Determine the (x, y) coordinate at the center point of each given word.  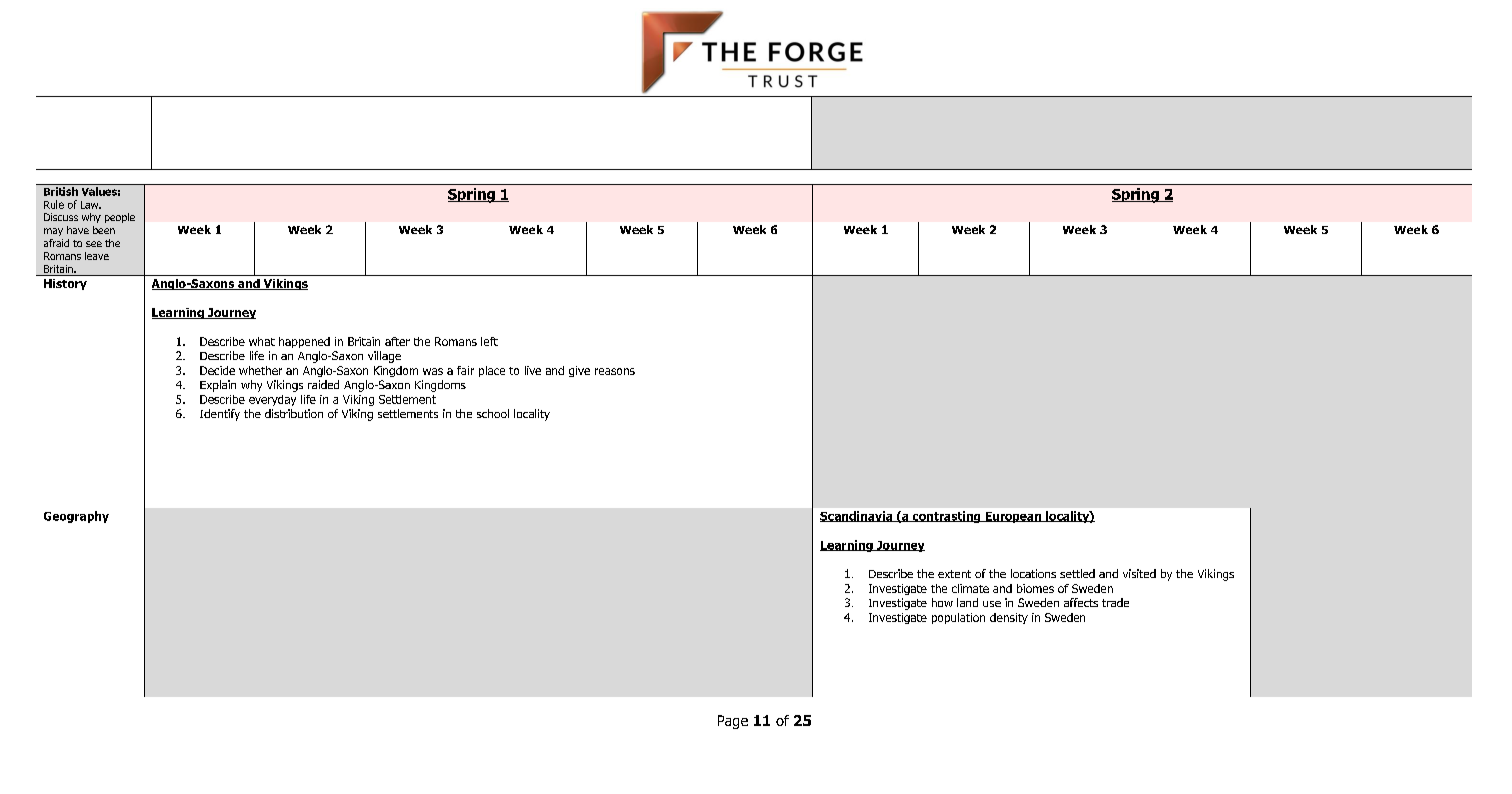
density (1009, 618)
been (104, 230)
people (120, 218)
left (489, 341)
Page (733, 722)
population (958, 618)
